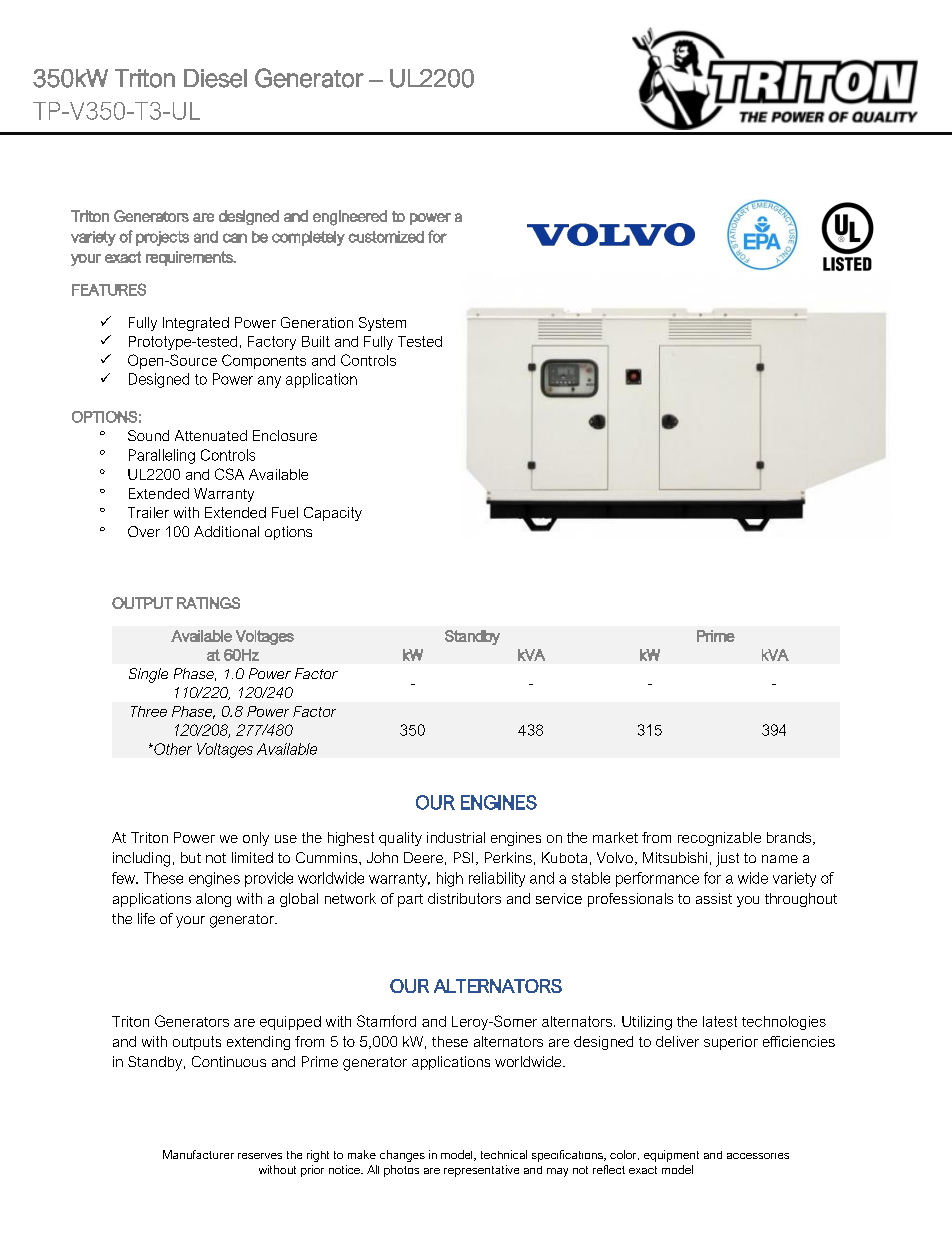  What do you see at coordinates (198, 1154) in the document?
I see `Manufacturer` at bounding box center [198, 1154].
